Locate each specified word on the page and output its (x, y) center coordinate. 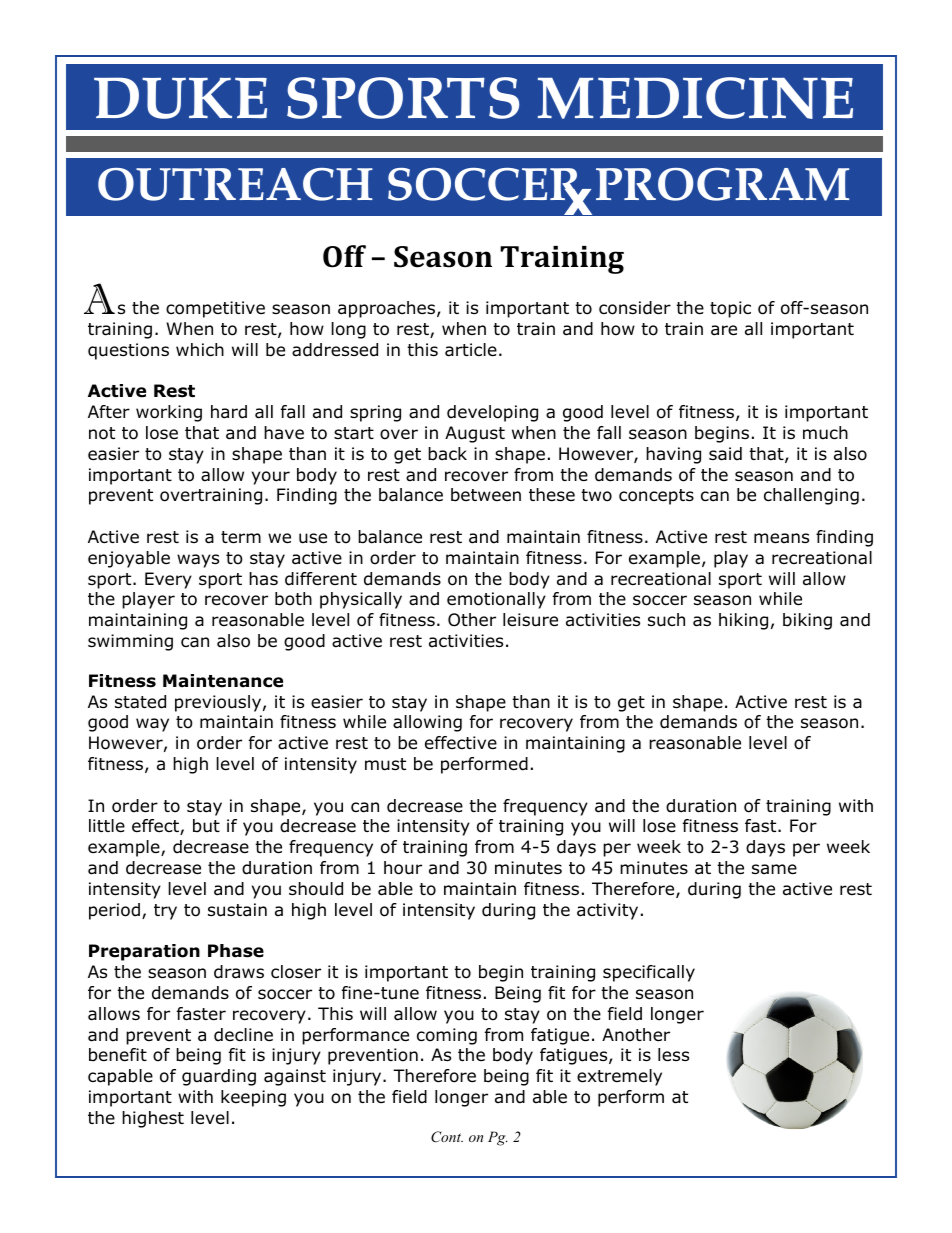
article (471, 350)
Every (168, 580)
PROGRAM (722, 184)
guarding (219, 1077)
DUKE (180, 98)
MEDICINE (695, 98)
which (200, 349)
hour (403, 868)
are (724, 330)
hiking (743, 621)
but (206, 826)
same (774, 869)
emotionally (496, 600)
